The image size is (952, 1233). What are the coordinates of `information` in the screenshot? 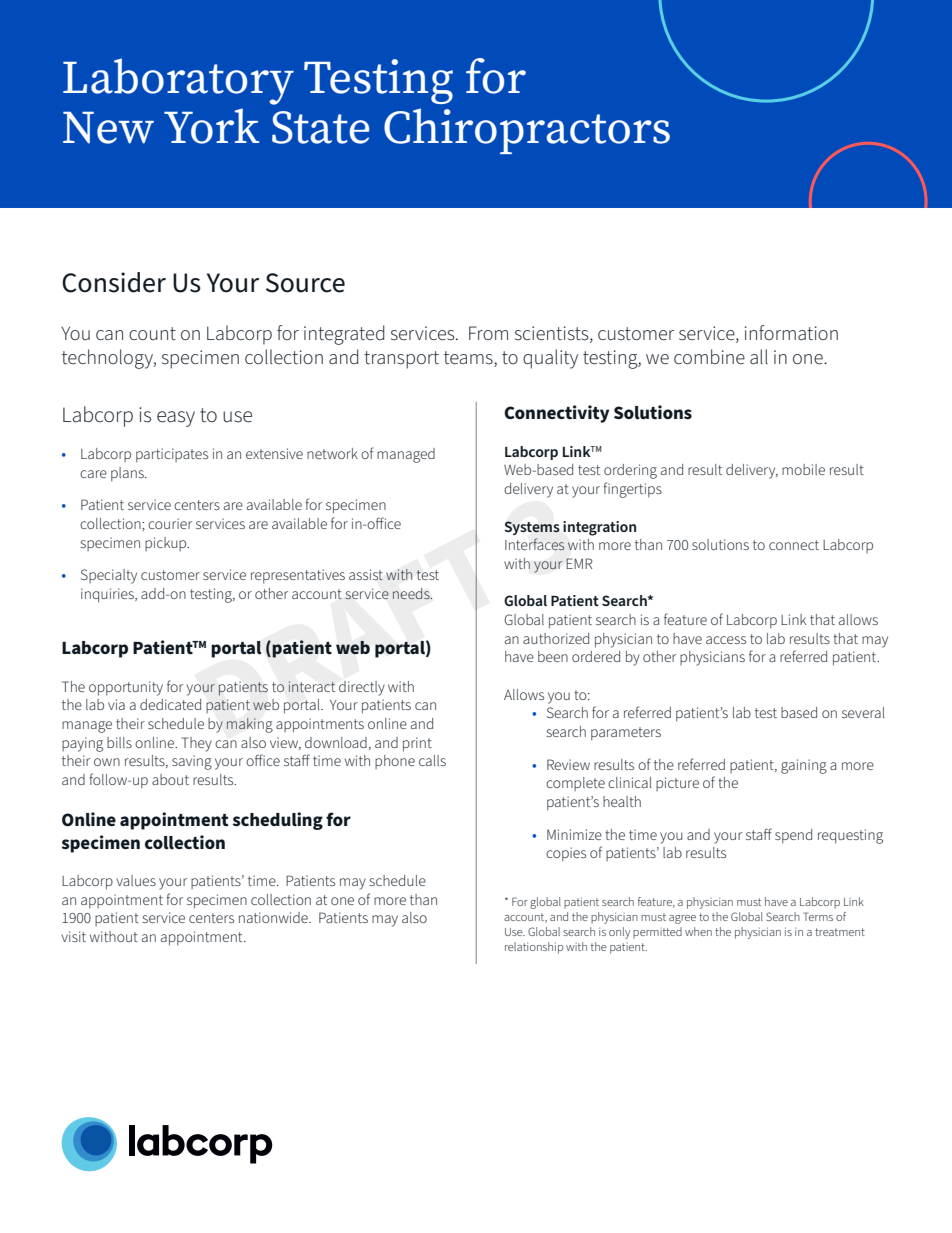 It's located at (791, 332).
